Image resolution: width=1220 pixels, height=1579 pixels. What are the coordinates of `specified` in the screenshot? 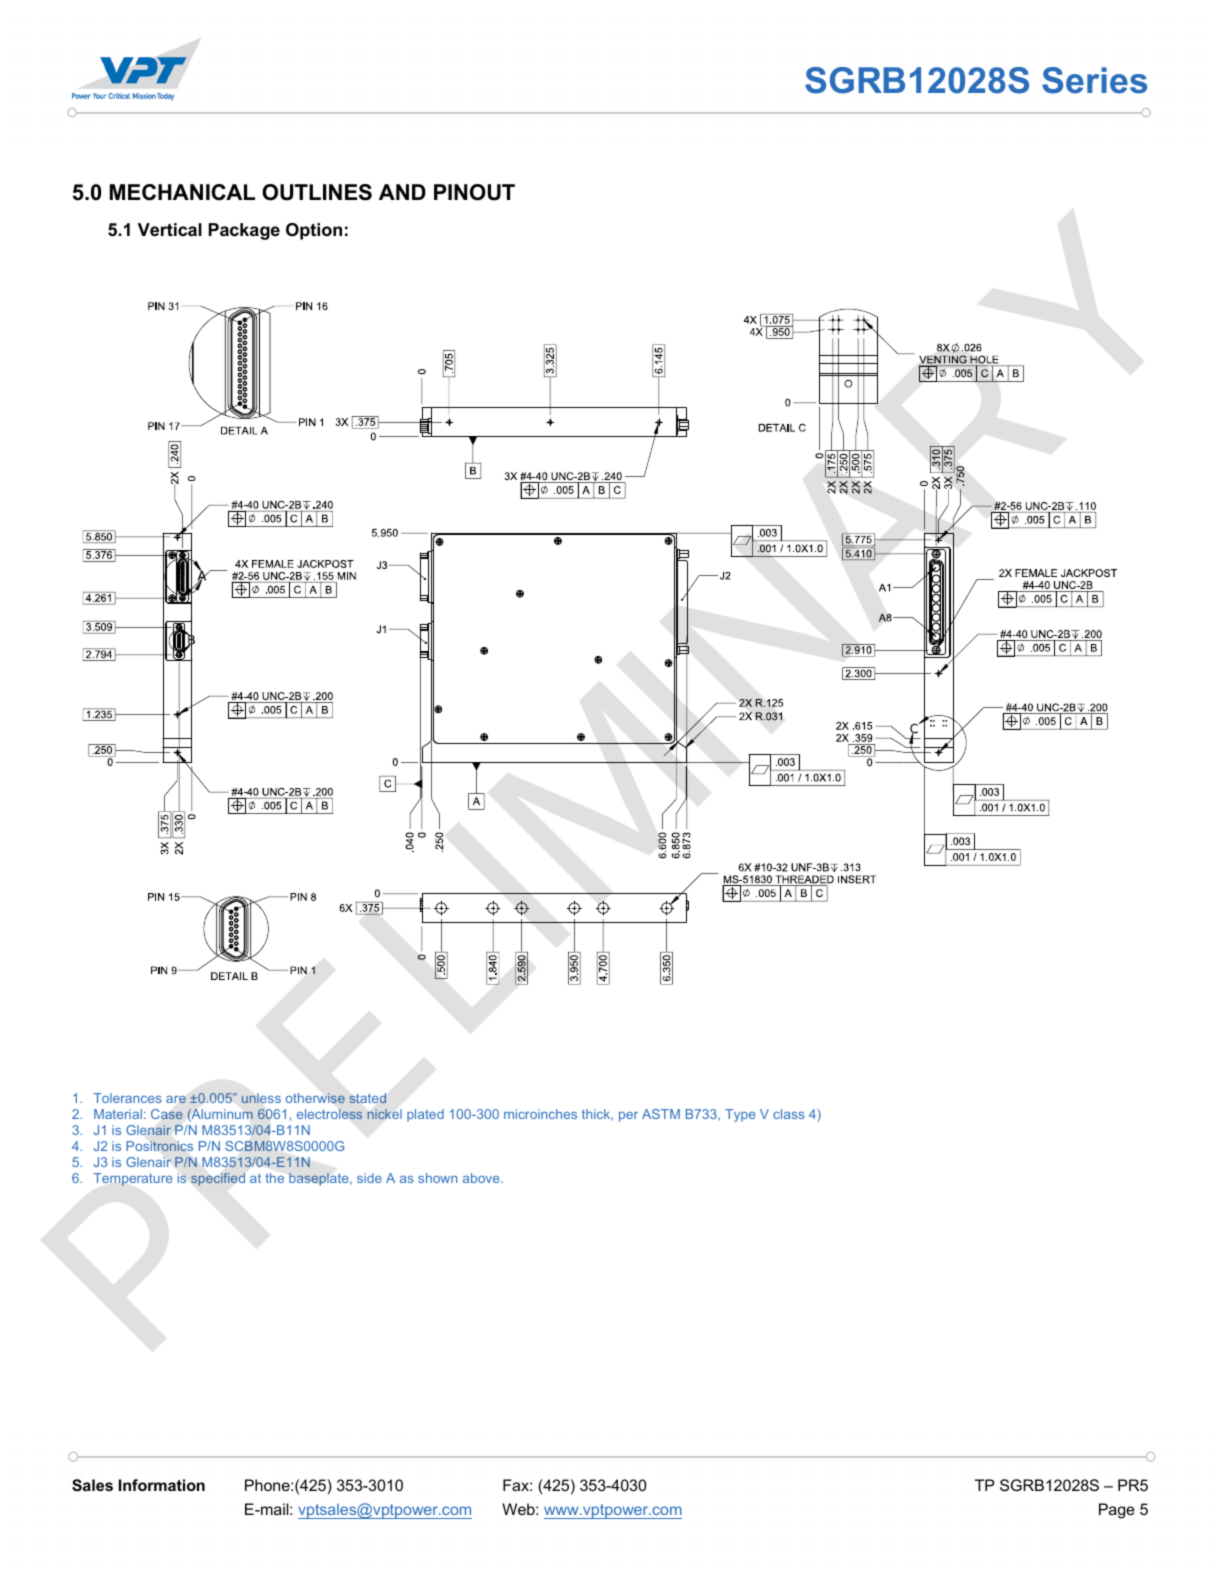 It's located at (218, 1179).
